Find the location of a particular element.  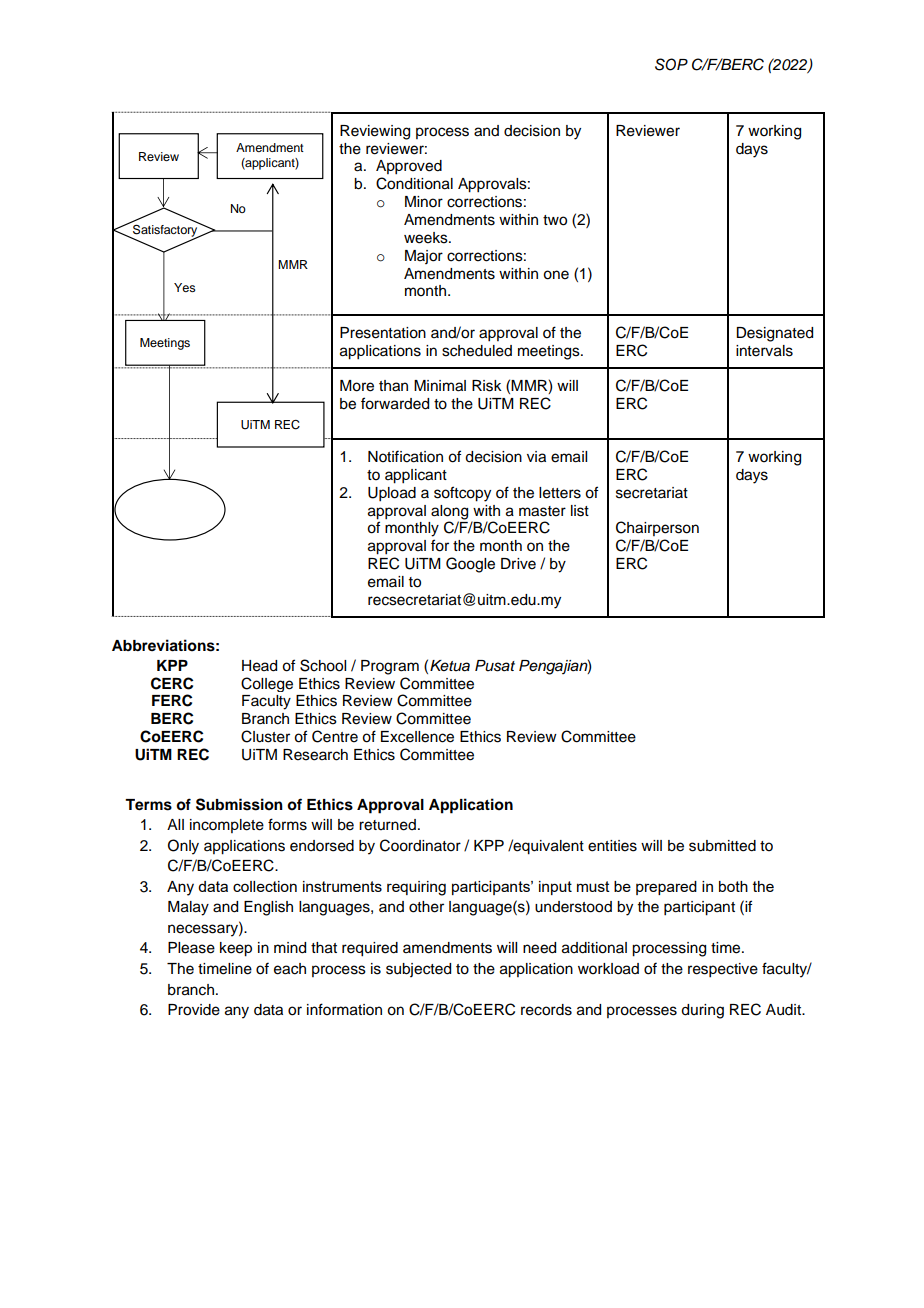

Approved is located at coordinates (409, 167).
